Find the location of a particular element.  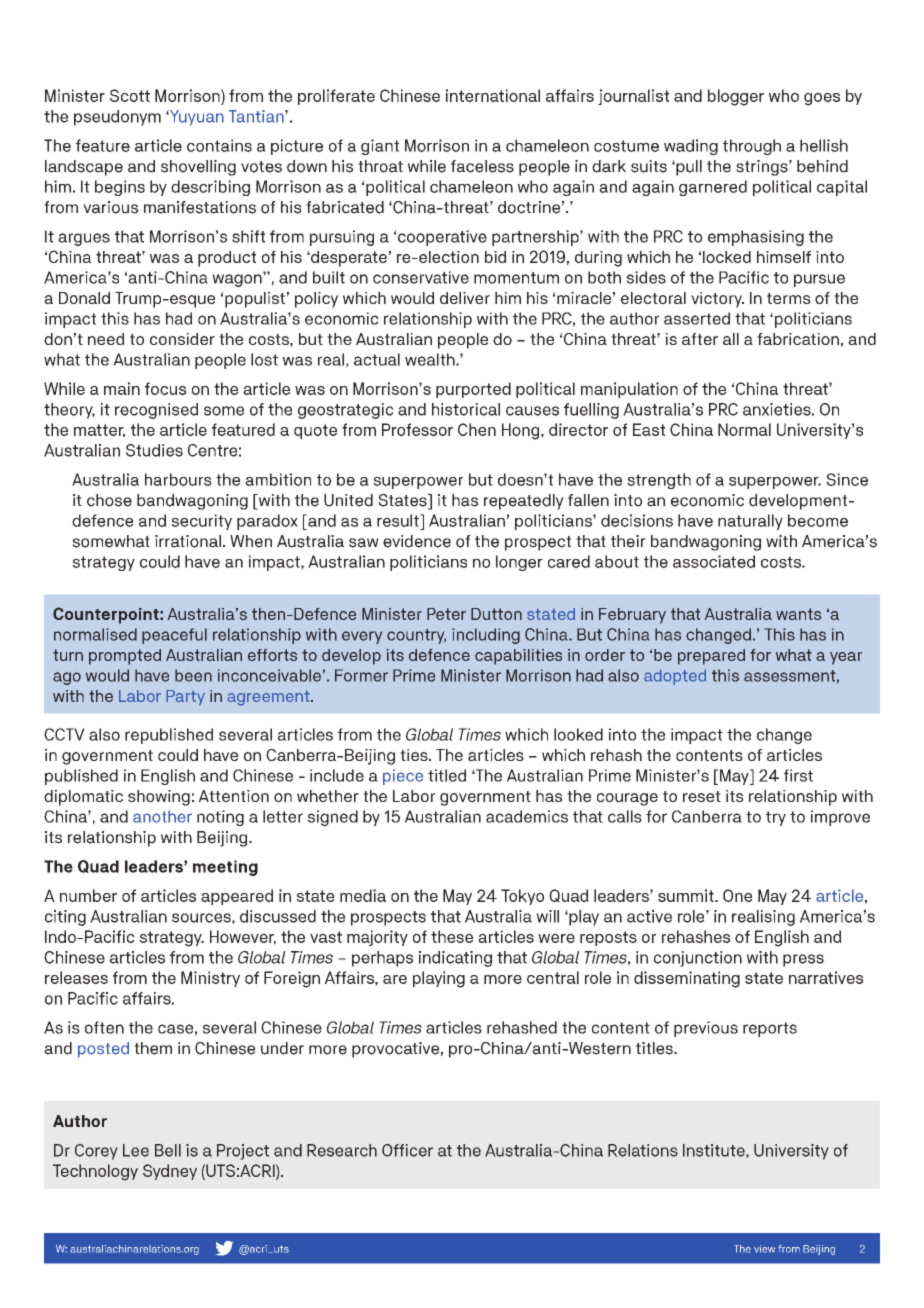

Officer is located at coordinates (407, 1150).
